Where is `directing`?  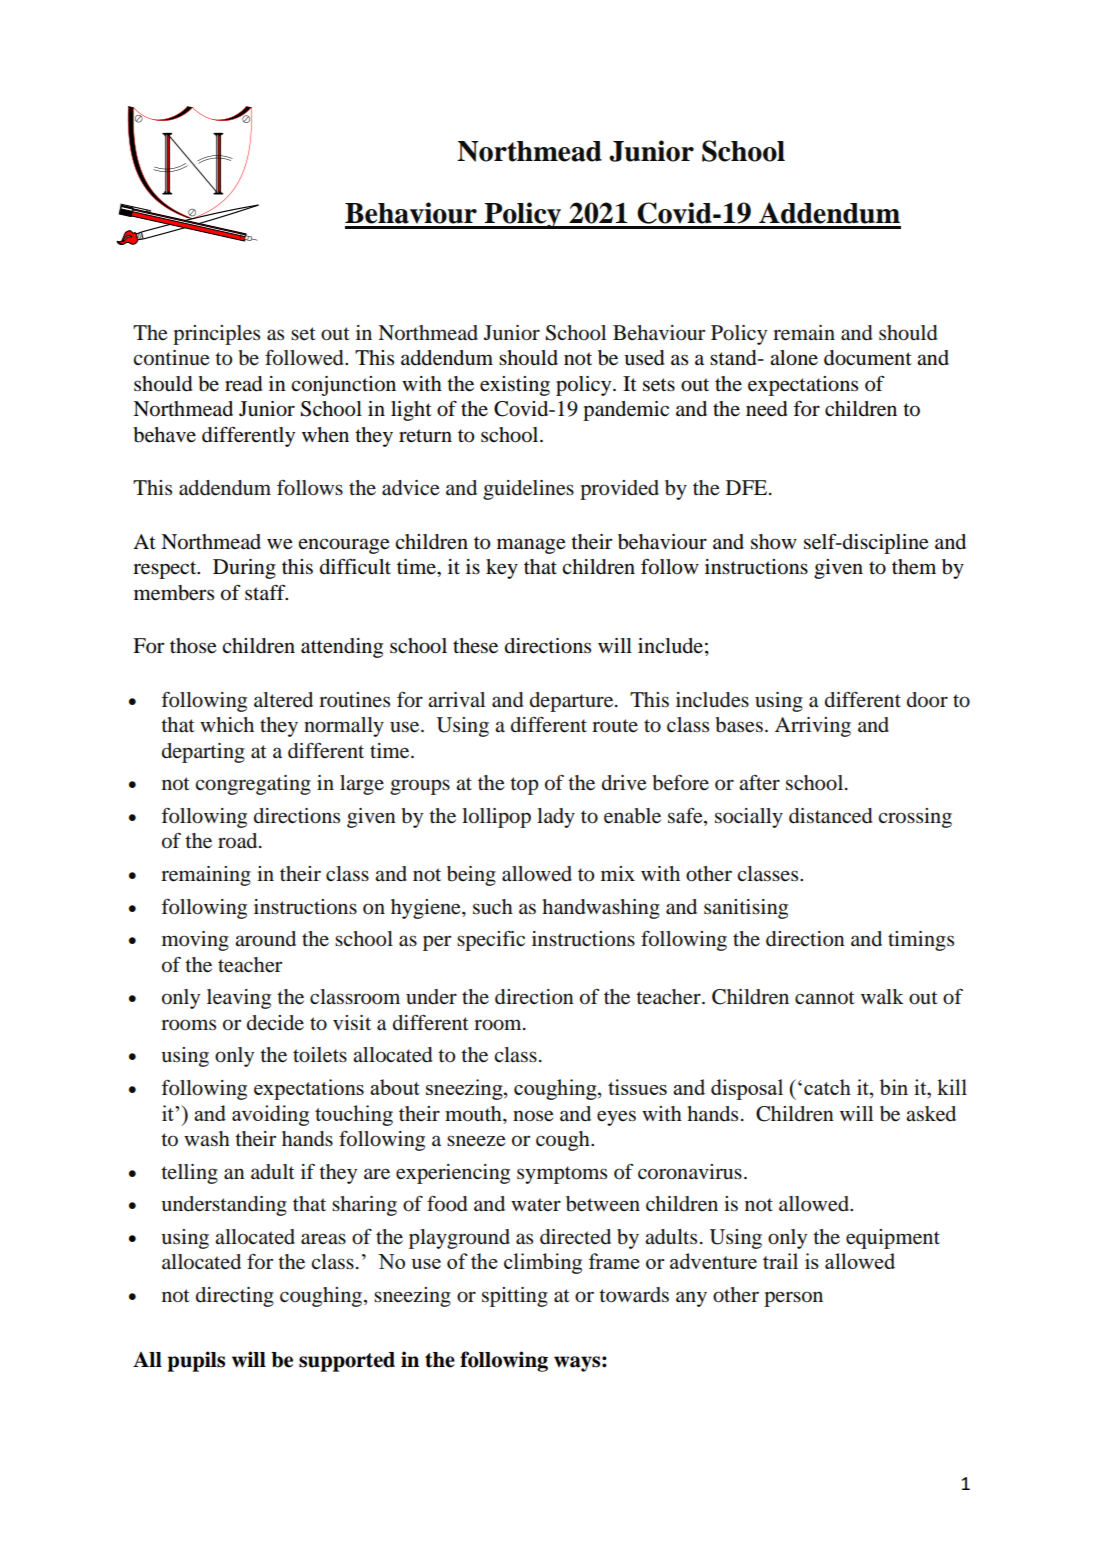 directing is located at coordinates (235, 1297).
